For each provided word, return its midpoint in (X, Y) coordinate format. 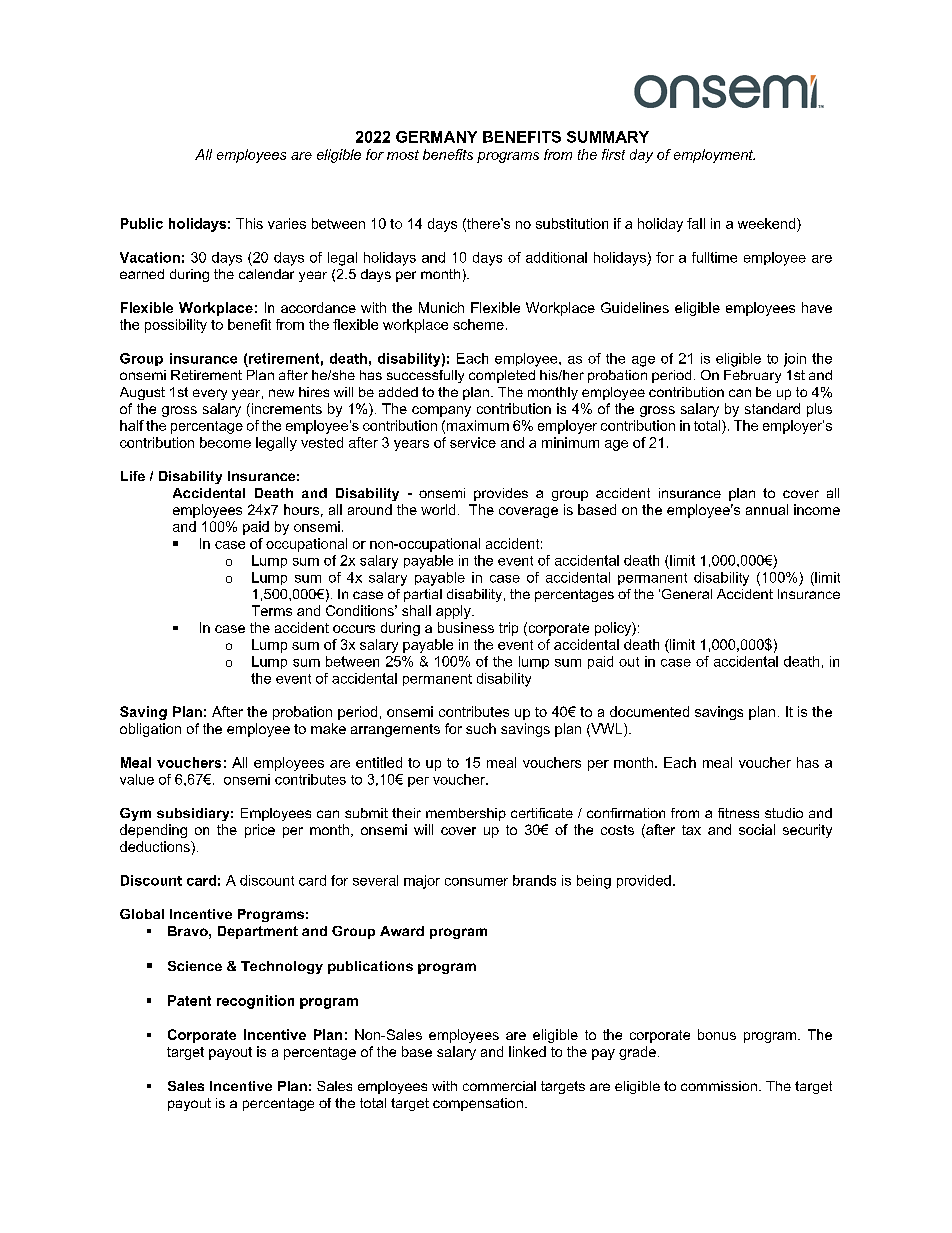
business (466, 627)
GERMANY (436, 137)
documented (649, 711)
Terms (272, 610)
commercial (499, 1086)
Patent (189, 1000)
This (249, 223)
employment (714, 156)
